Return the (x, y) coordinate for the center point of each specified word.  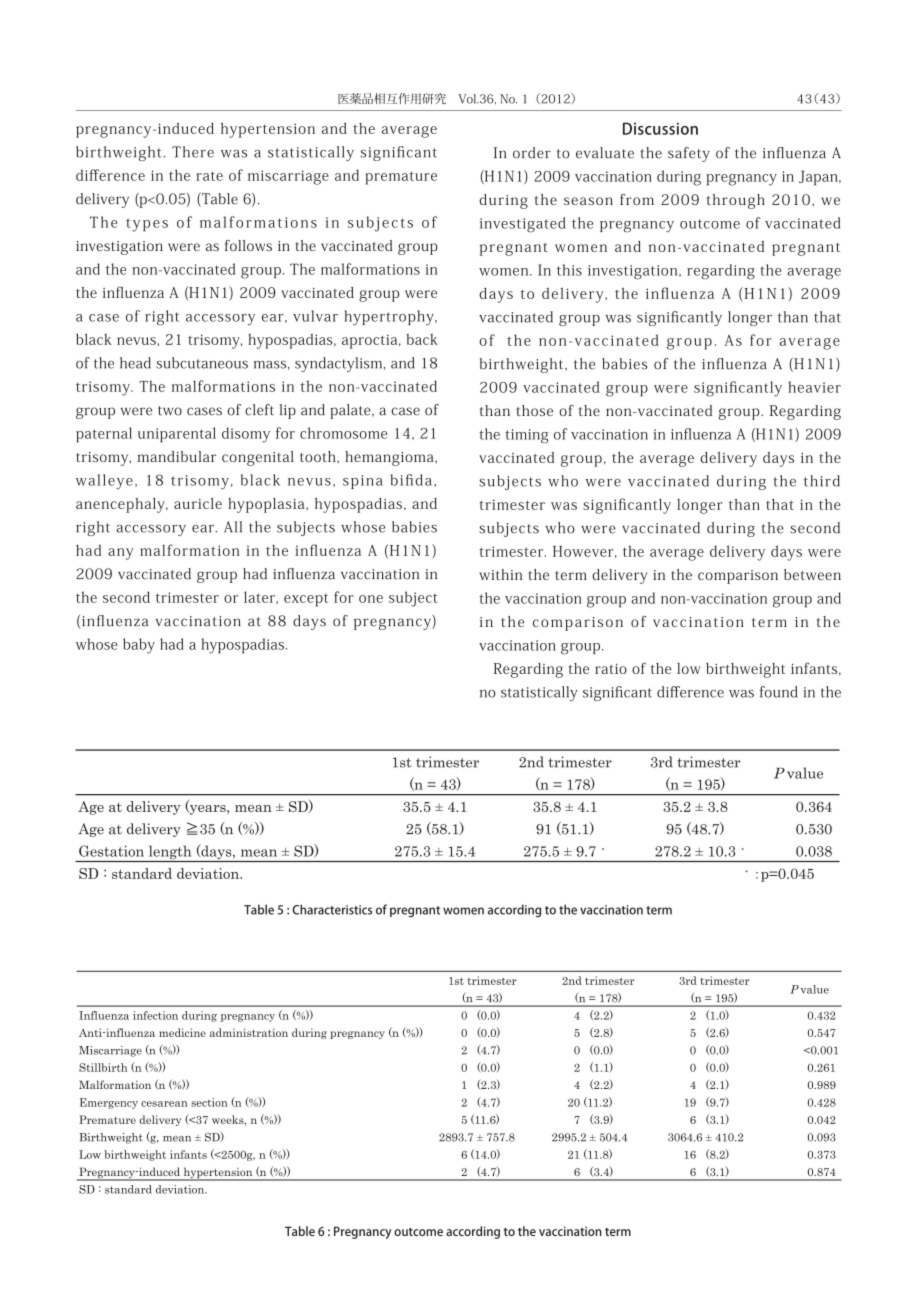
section (209, 1102)
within (500, 574)
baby (139, 646)
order (532, 153)
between (812, 574)
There (193, 152)
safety (689, 154)
